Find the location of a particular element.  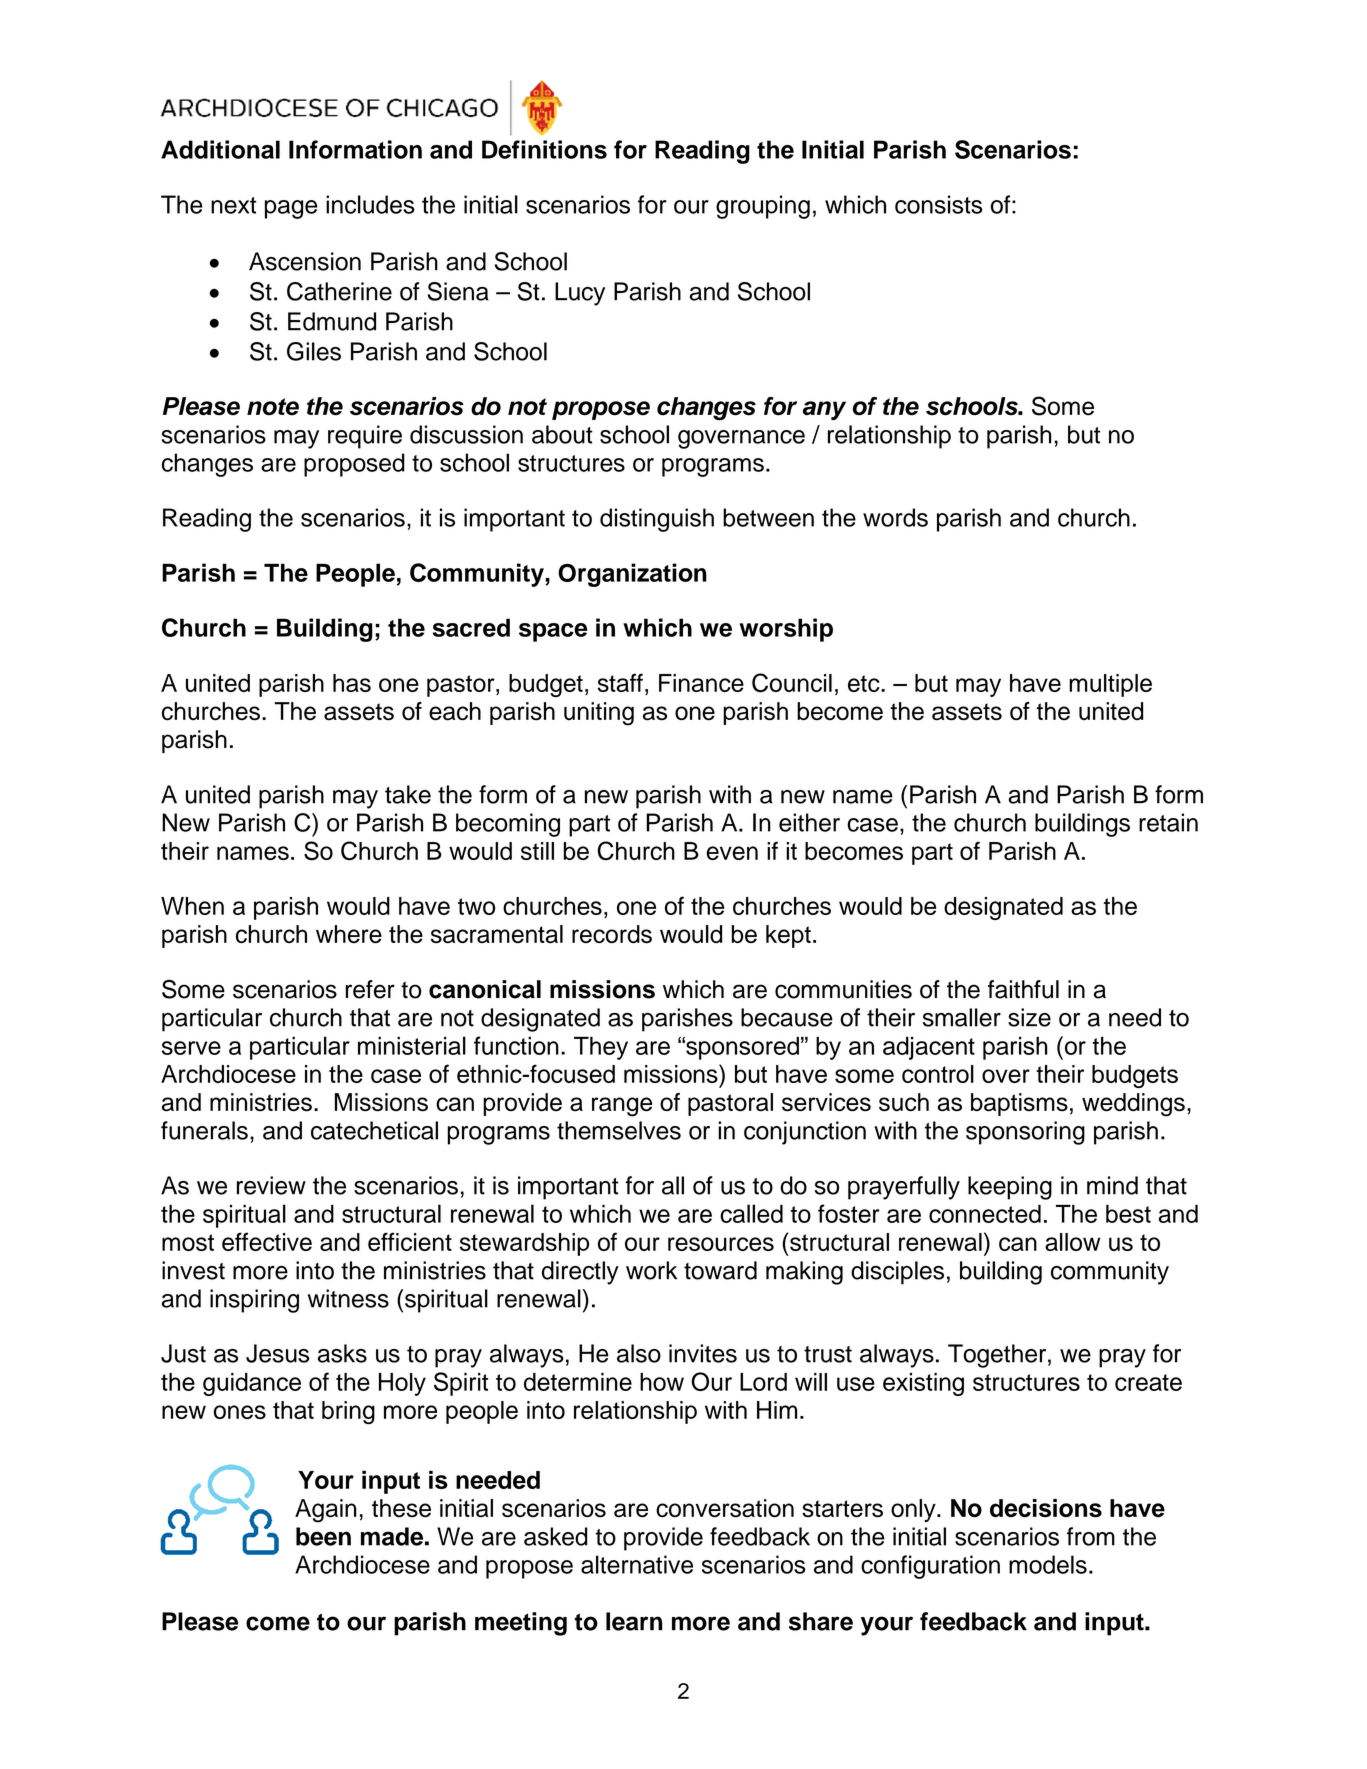

where is located at coordinates (349, 934).
